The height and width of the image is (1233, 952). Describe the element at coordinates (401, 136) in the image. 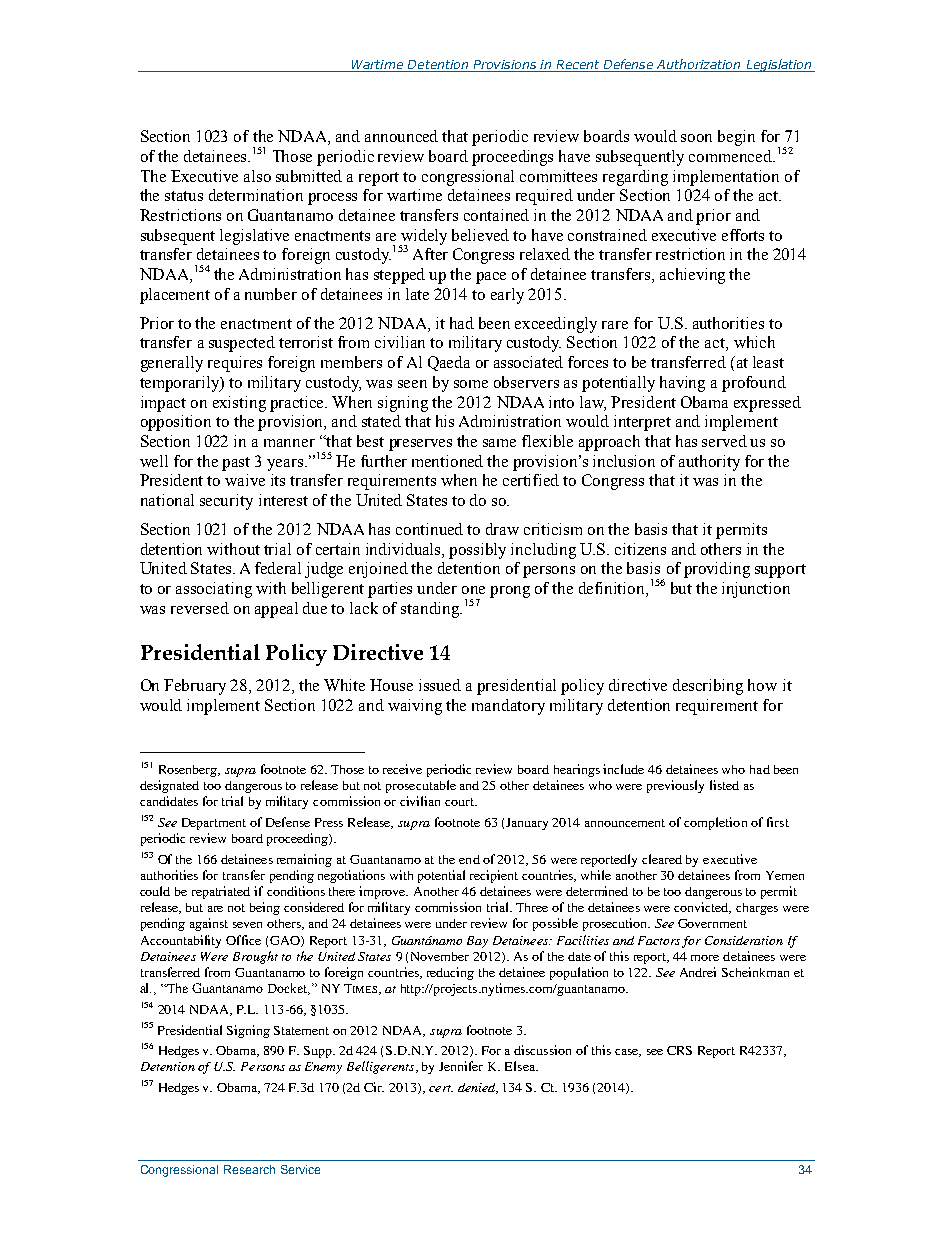

I see `announced` at that location.
